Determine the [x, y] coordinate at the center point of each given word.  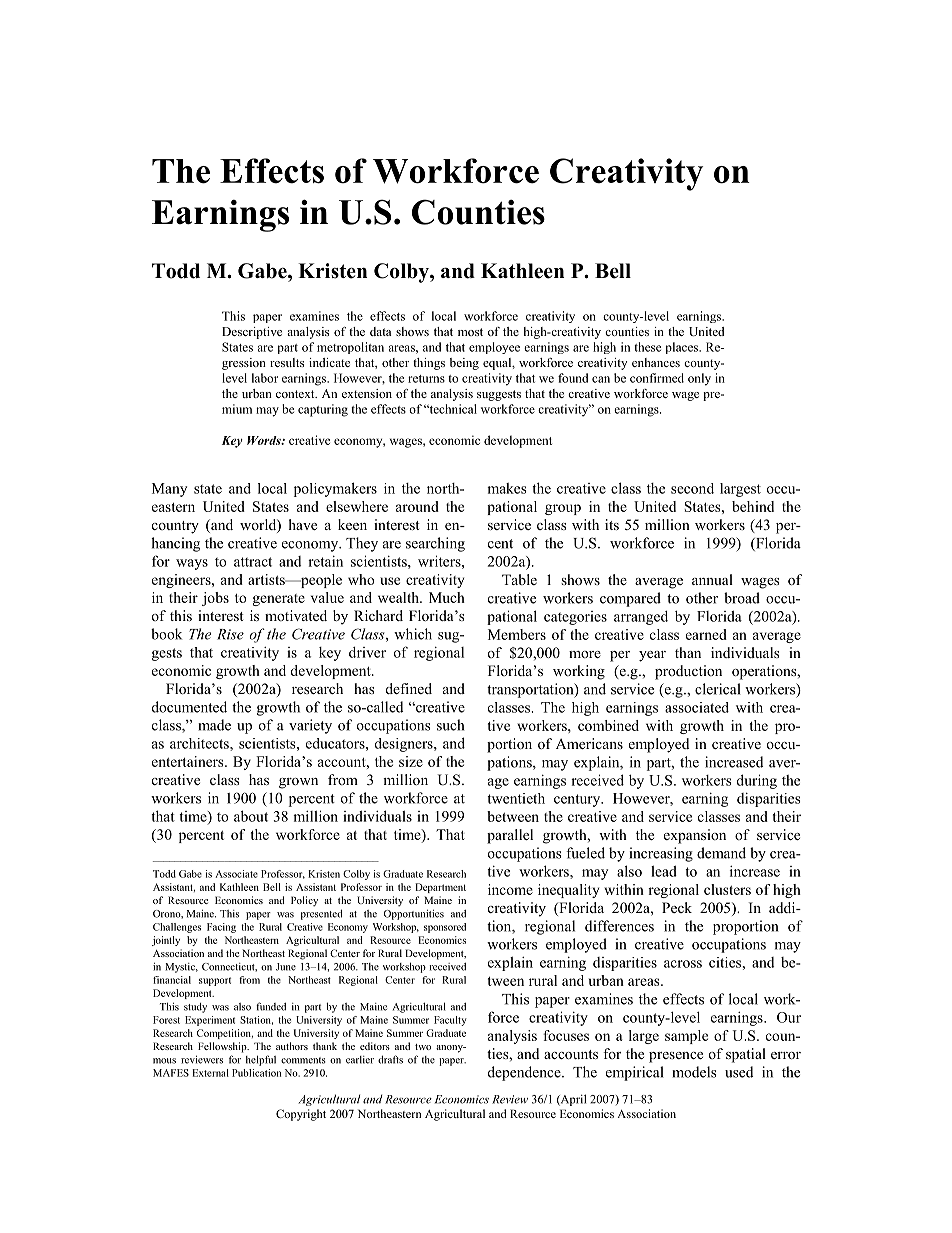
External [210, 1073]
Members [517, 634]
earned [706, 634]
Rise [230, 634]
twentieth [516, 798]
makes [507, 488]
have [303, 524]
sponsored [445, 928]
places [682, 348]
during [757, 781]
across [683, 964]
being [464, 364]
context [296, 394]
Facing [221, 928]
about [251, 816]
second [692, 488]
